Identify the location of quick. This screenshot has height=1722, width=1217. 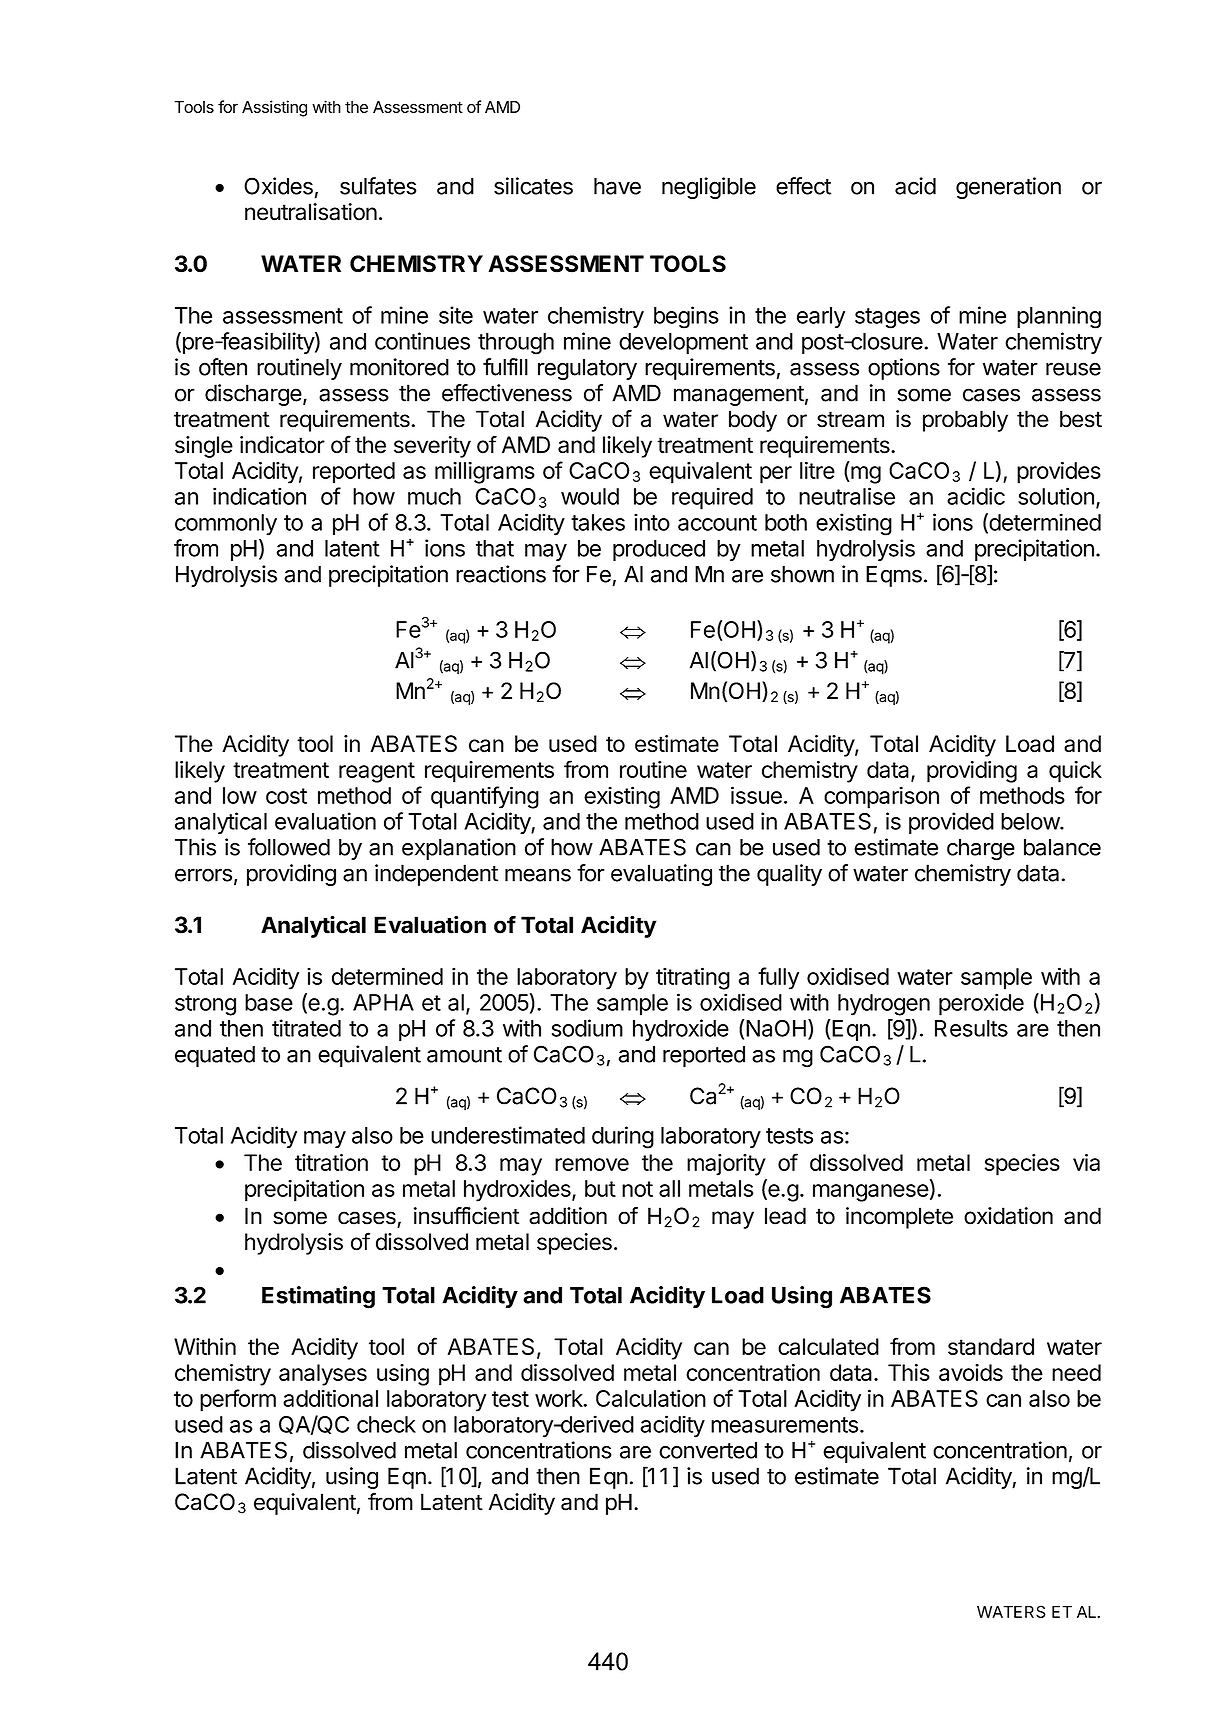
(1075, 772).
